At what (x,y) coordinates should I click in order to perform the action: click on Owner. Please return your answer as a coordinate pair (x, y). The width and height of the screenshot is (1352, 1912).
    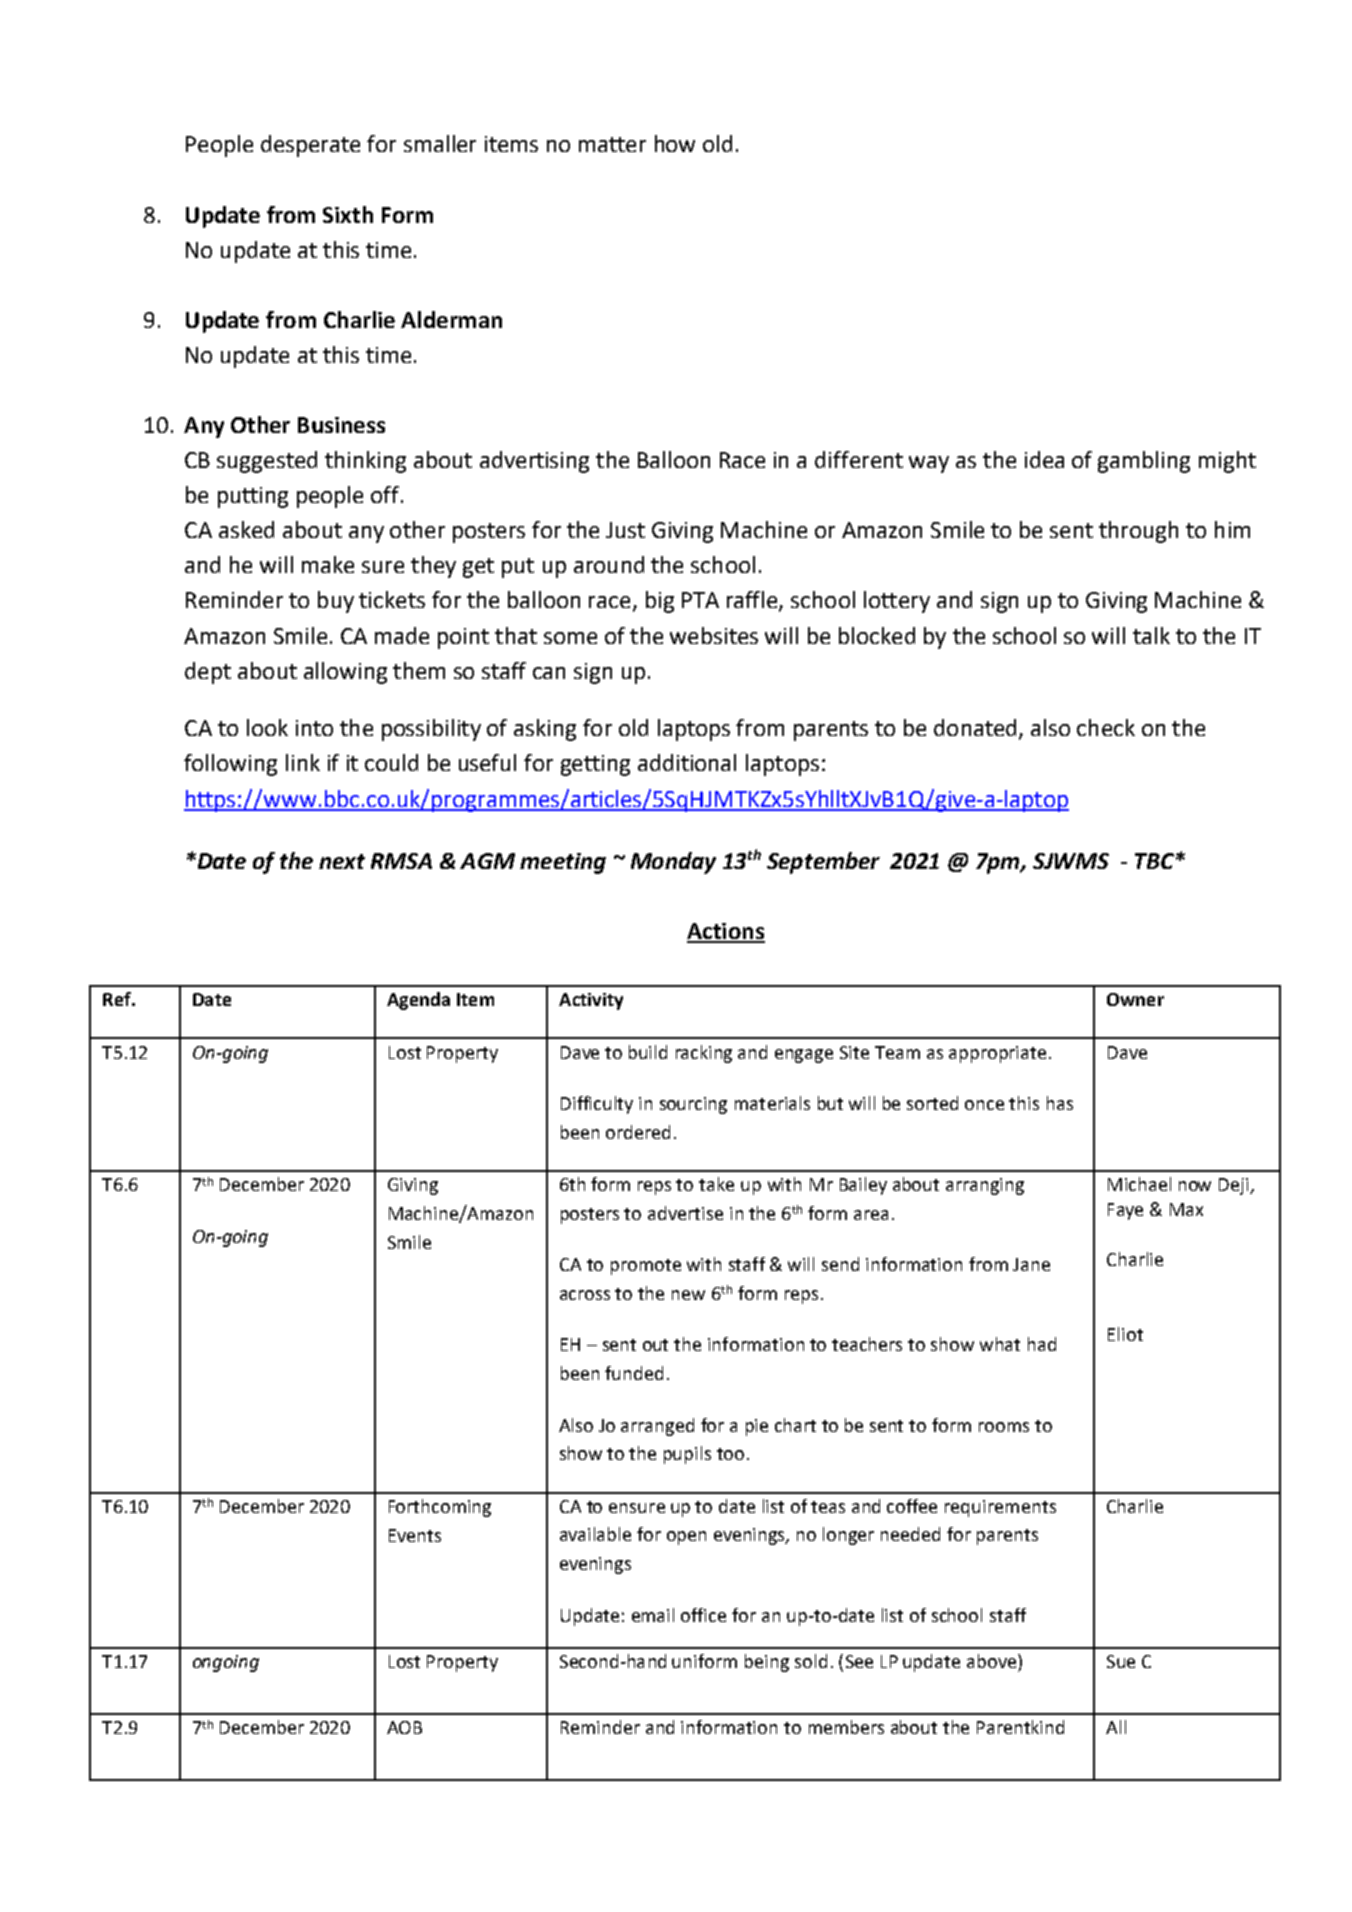
    Looking at the image, I should click on (1135, 999).
